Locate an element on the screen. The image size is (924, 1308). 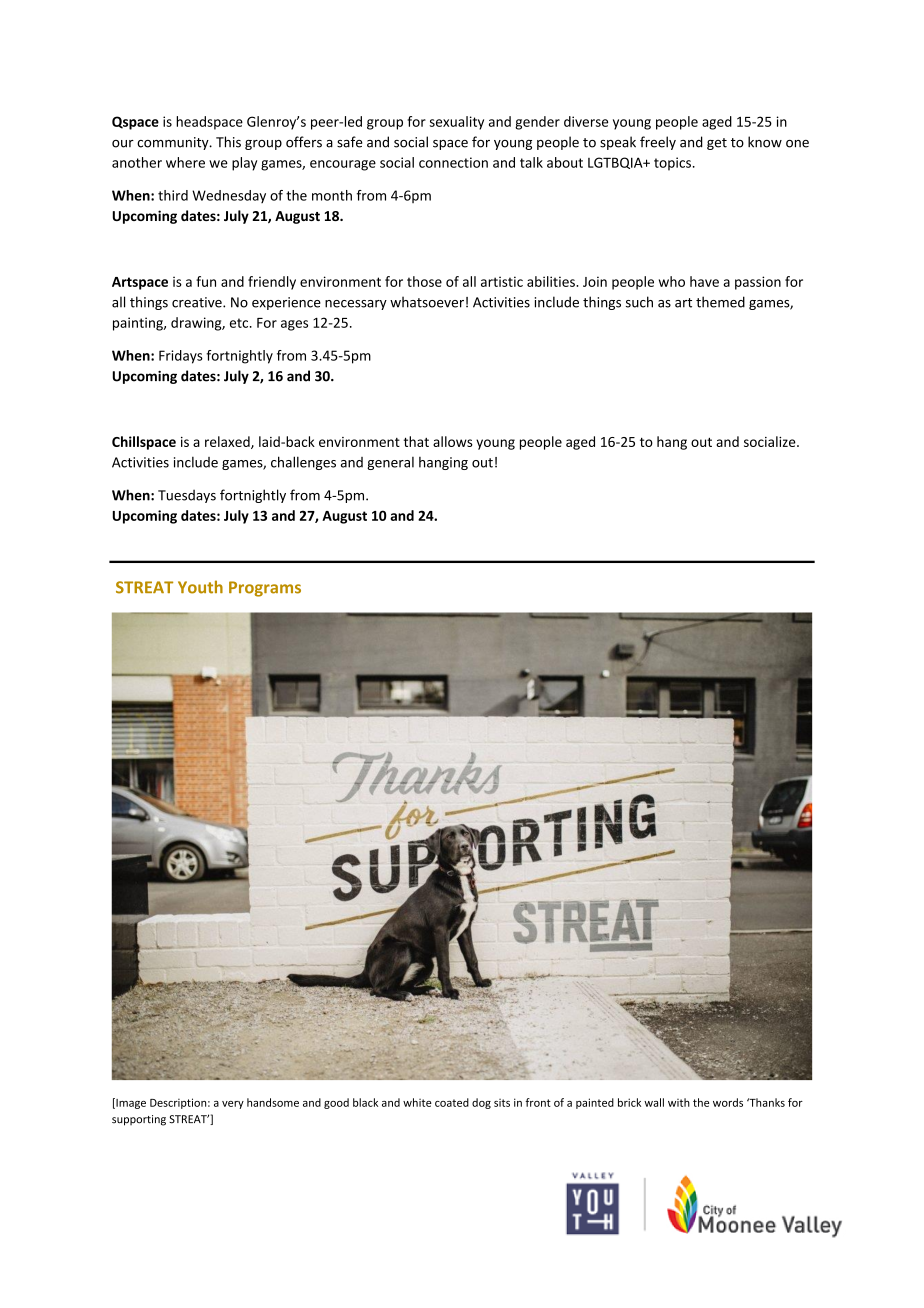
very is located at coordinates (233, 1105).
